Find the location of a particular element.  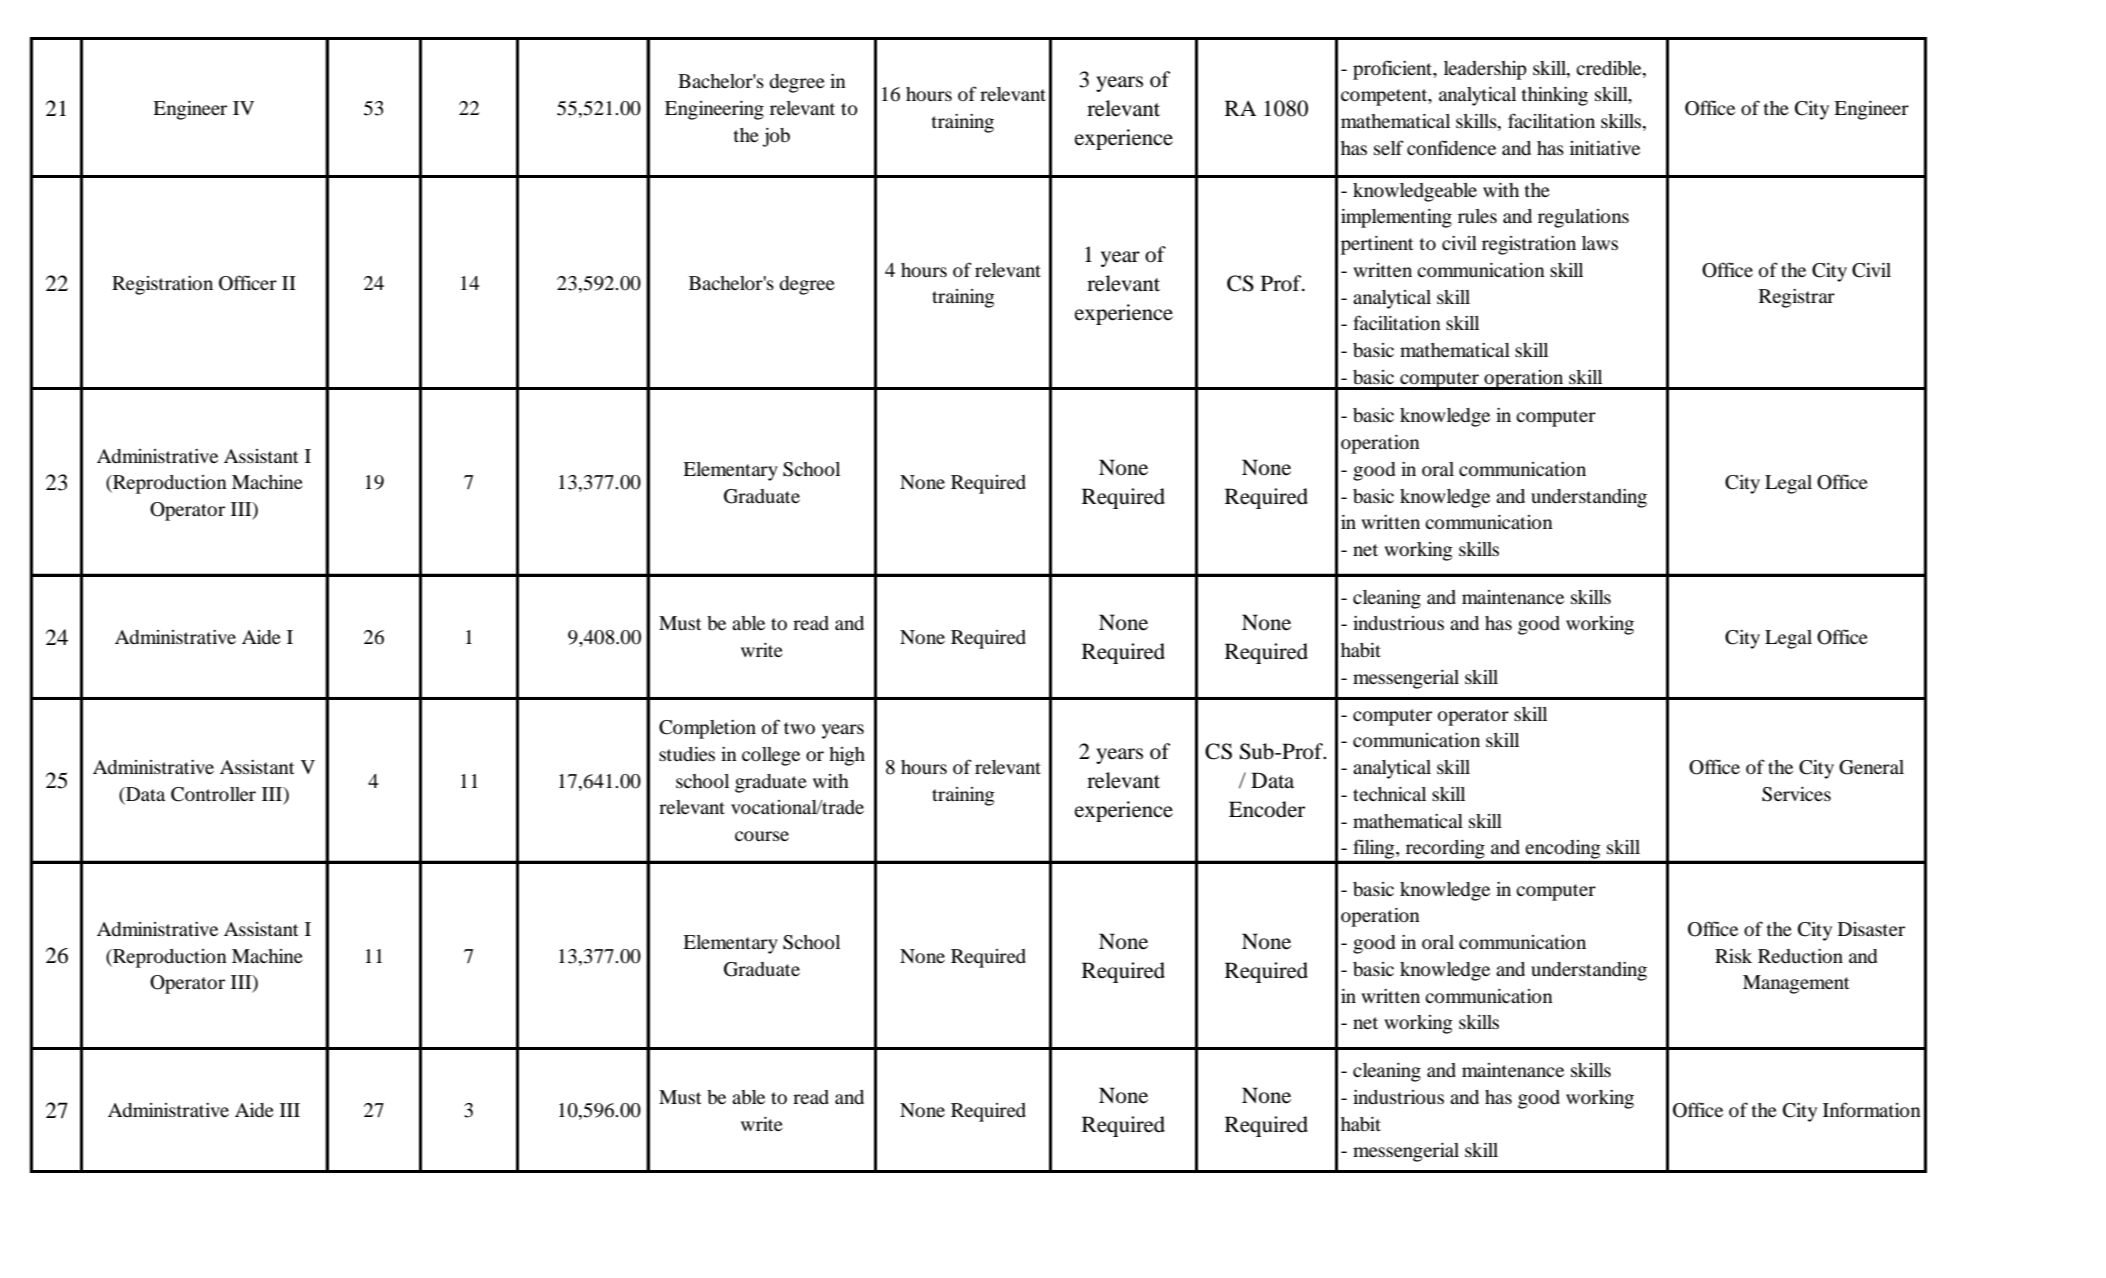

Information is located at coordinates (1872, 1110).
